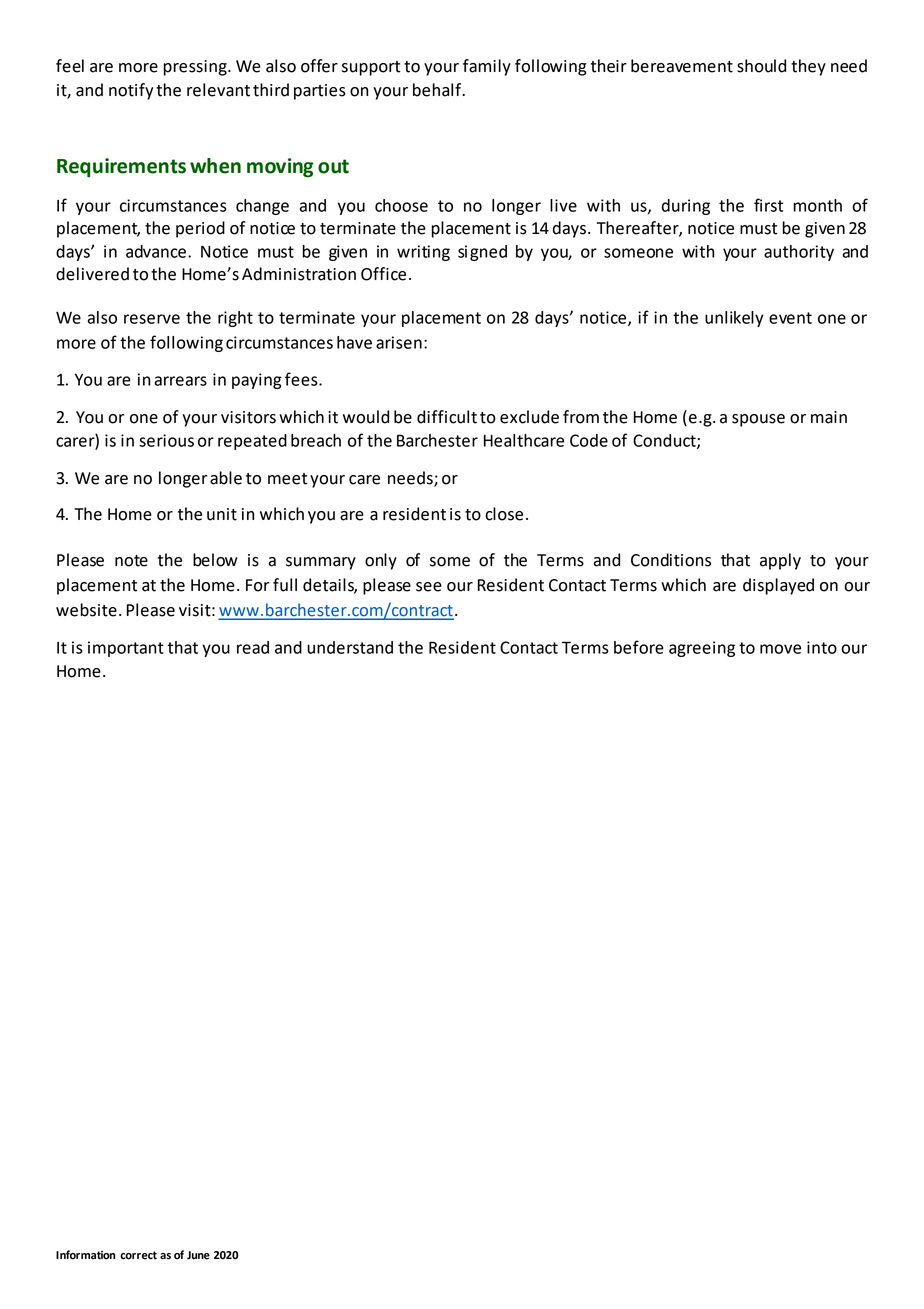  I want to click on serious, so click(166, 440).
